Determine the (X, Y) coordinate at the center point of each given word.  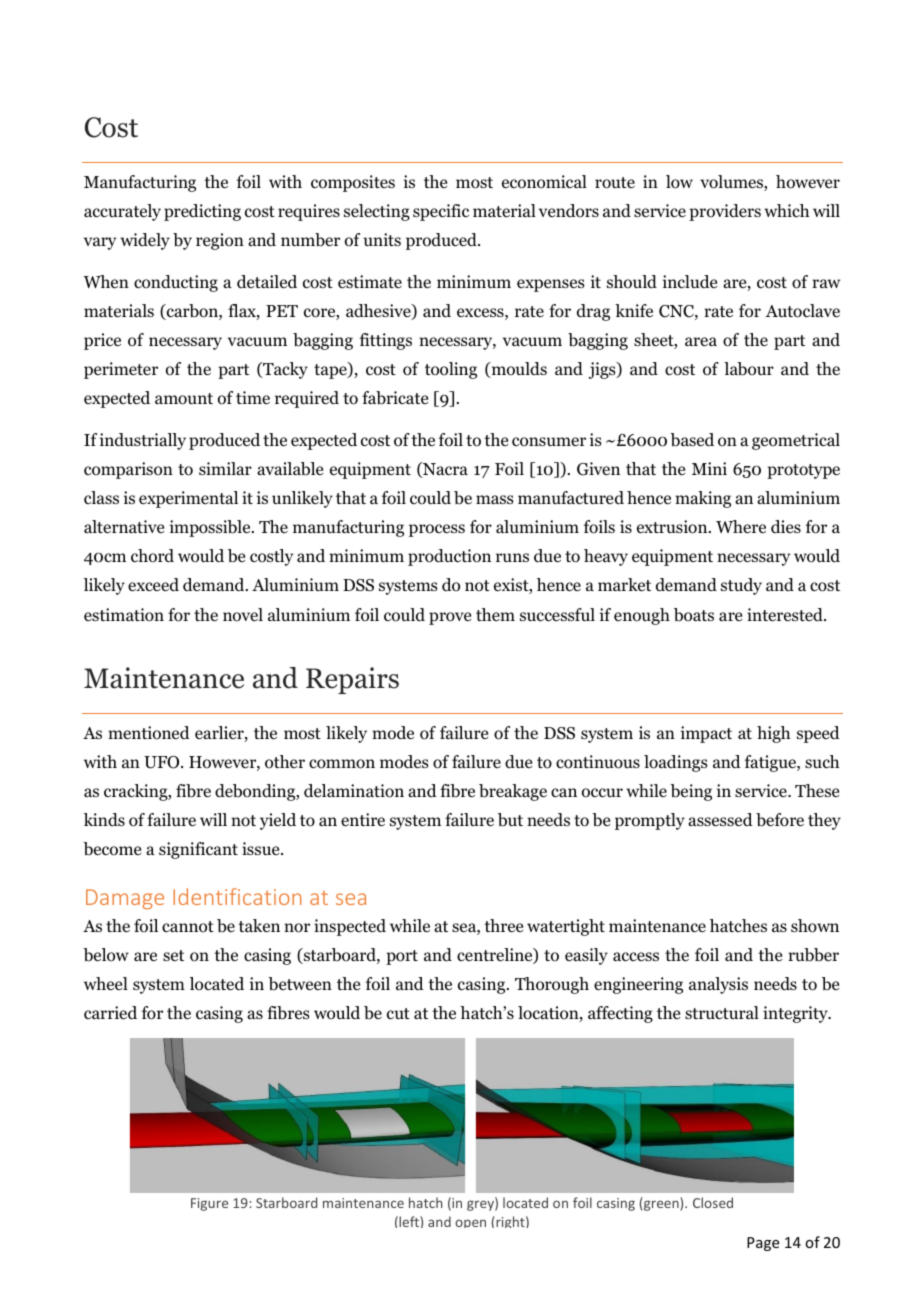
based (692, 440)
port (402, 957)
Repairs (352, 680)
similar (225, 468)
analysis (718, 985)
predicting (202, 212)
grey (481, 1205)
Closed (713, 1202)
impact (706, 734)
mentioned (149, 733)
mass (495, 499)
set (173, 955)
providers (725, 212)
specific (441, 212)
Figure (209, 1204)
